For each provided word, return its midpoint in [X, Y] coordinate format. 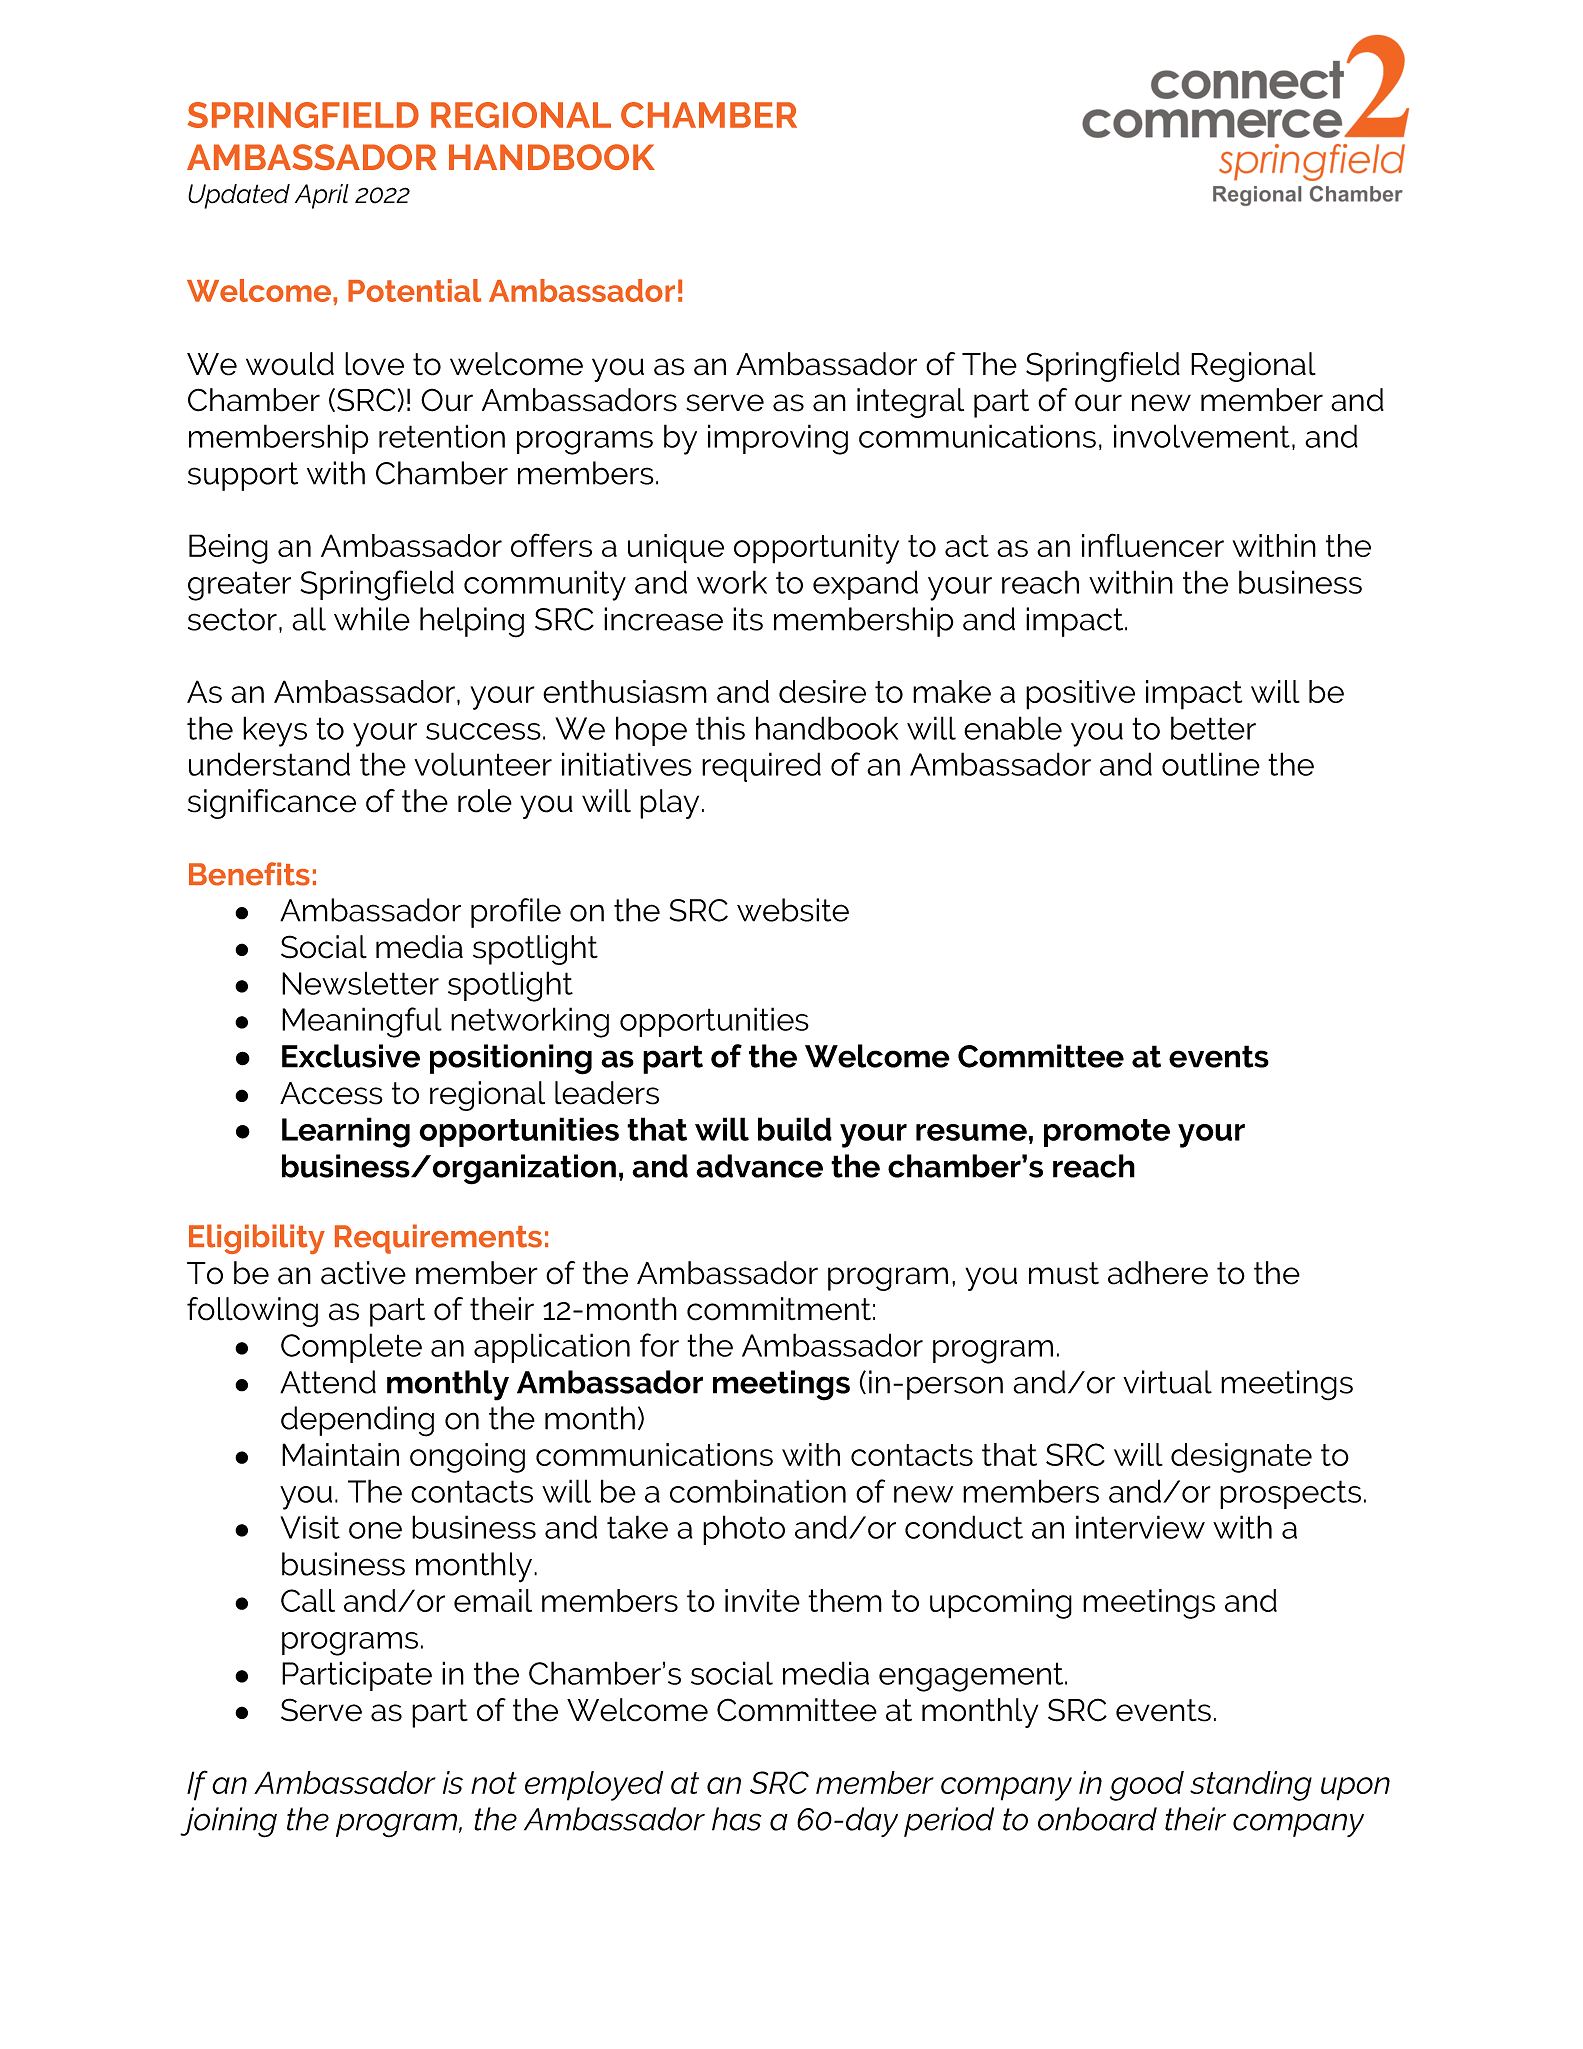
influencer [1153, 545]
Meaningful [362, 1022]
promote [1107, 1133]
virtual [1167, 1382]
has [736, 1819]
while [372, 619]
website [793, 910]
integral [910, 403]
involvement [1202, 436]
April [322, 196]
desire [822, 691]
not [494, 1783]
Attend [328, 1382]
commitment [779, 1309]
